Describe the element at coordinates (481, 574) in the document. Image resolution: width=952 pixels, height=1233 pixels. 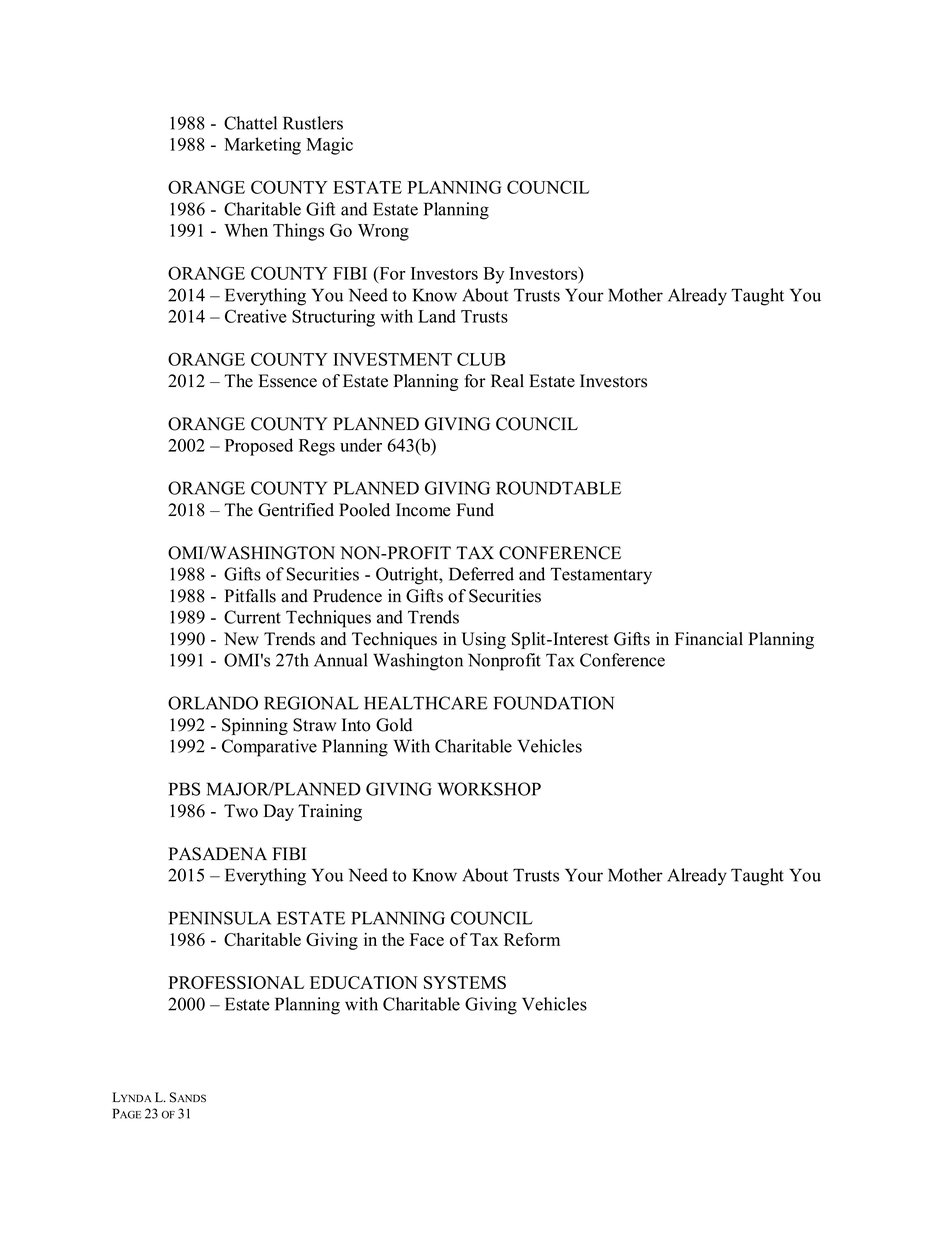
I see `Deferred` at that location.
